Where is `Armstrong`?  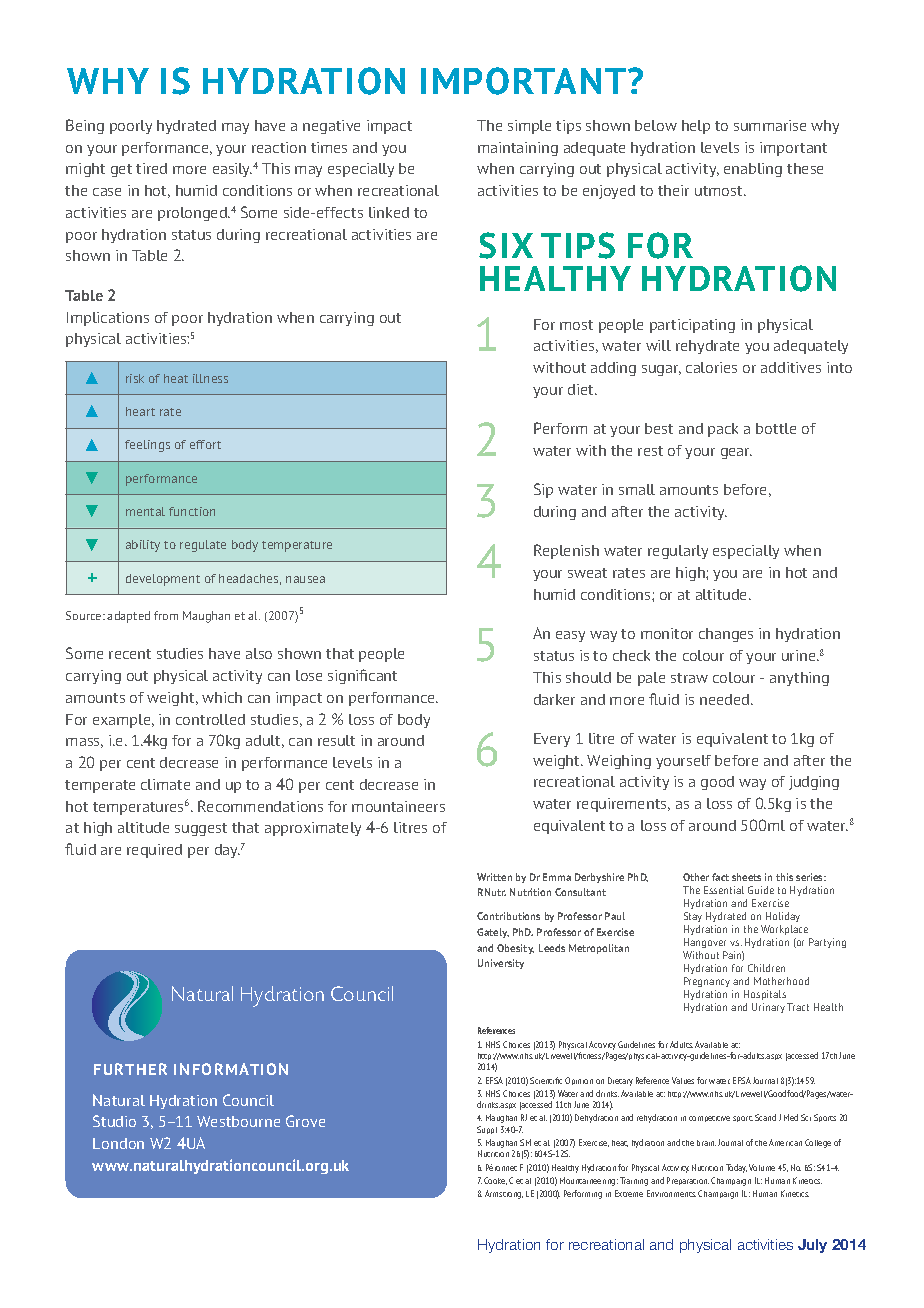 Armstrong is located at coordinates (504, 1194).
